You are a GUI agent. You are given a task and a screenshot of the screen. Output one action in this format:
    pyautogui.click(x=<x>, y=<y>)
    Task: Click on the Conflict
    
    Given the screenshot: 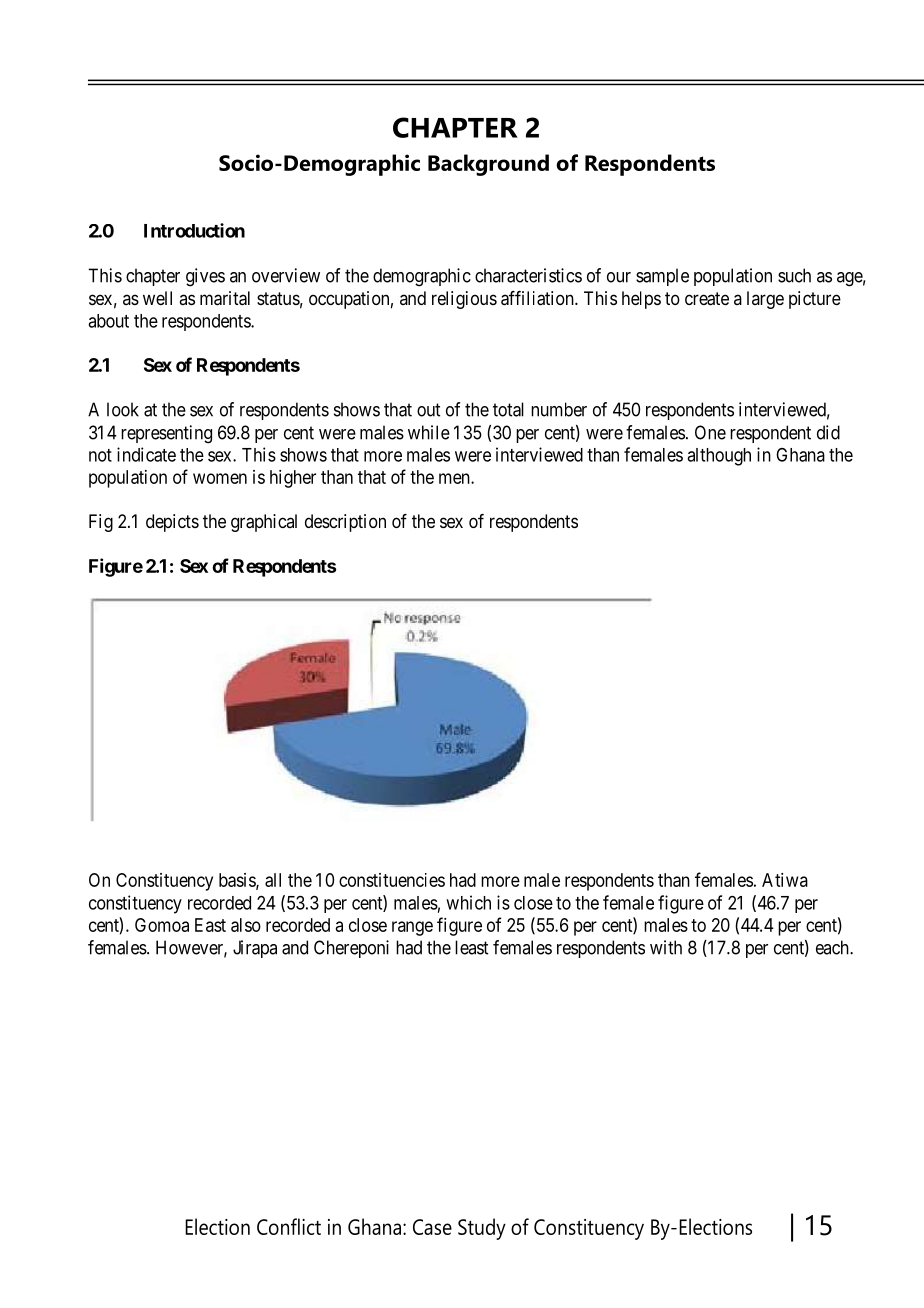 What is the action you would take?
    pyautogui.click(x=289, y=1226)
